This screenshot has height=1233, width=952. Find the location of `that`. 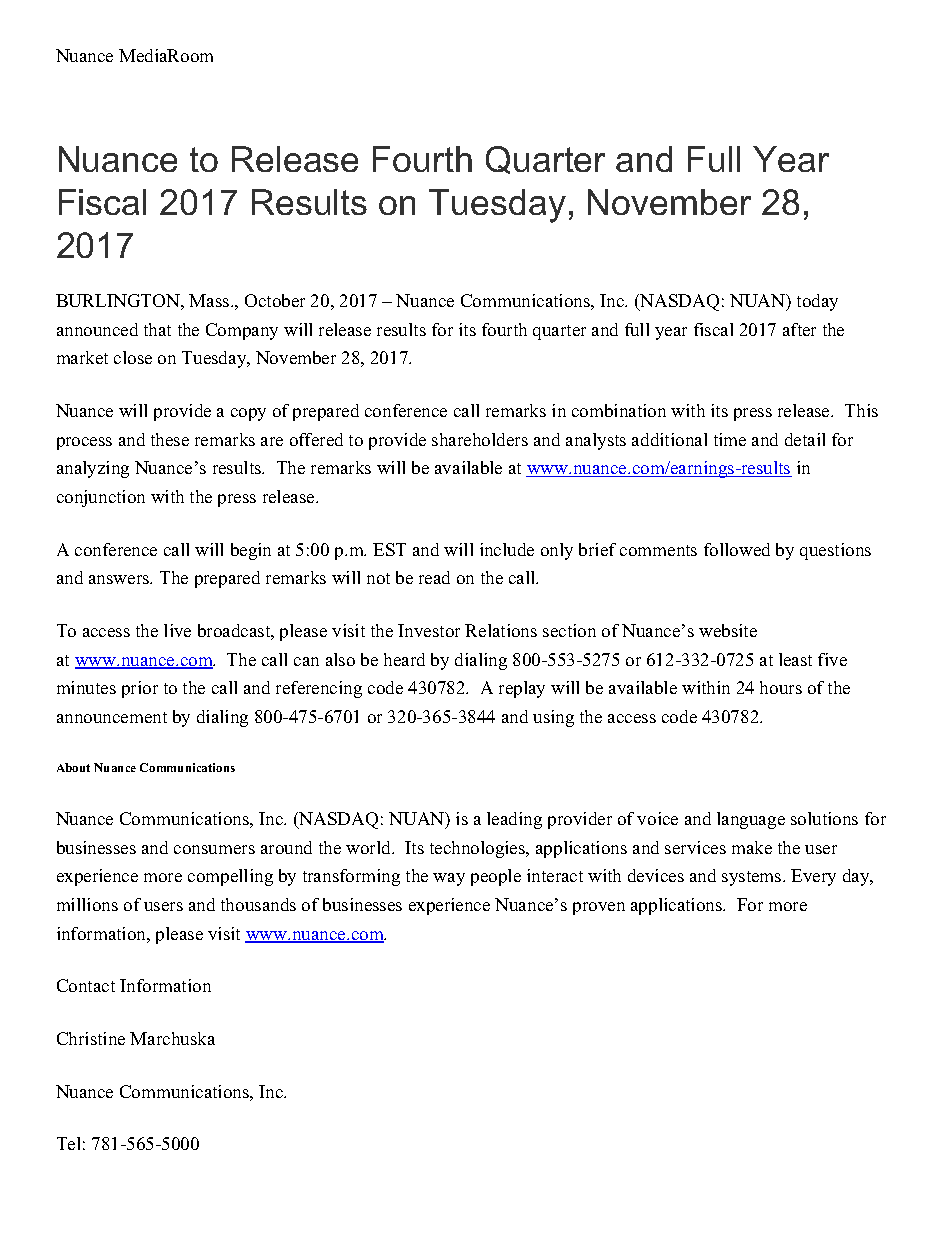

that is located at coordinates (157, 329).
